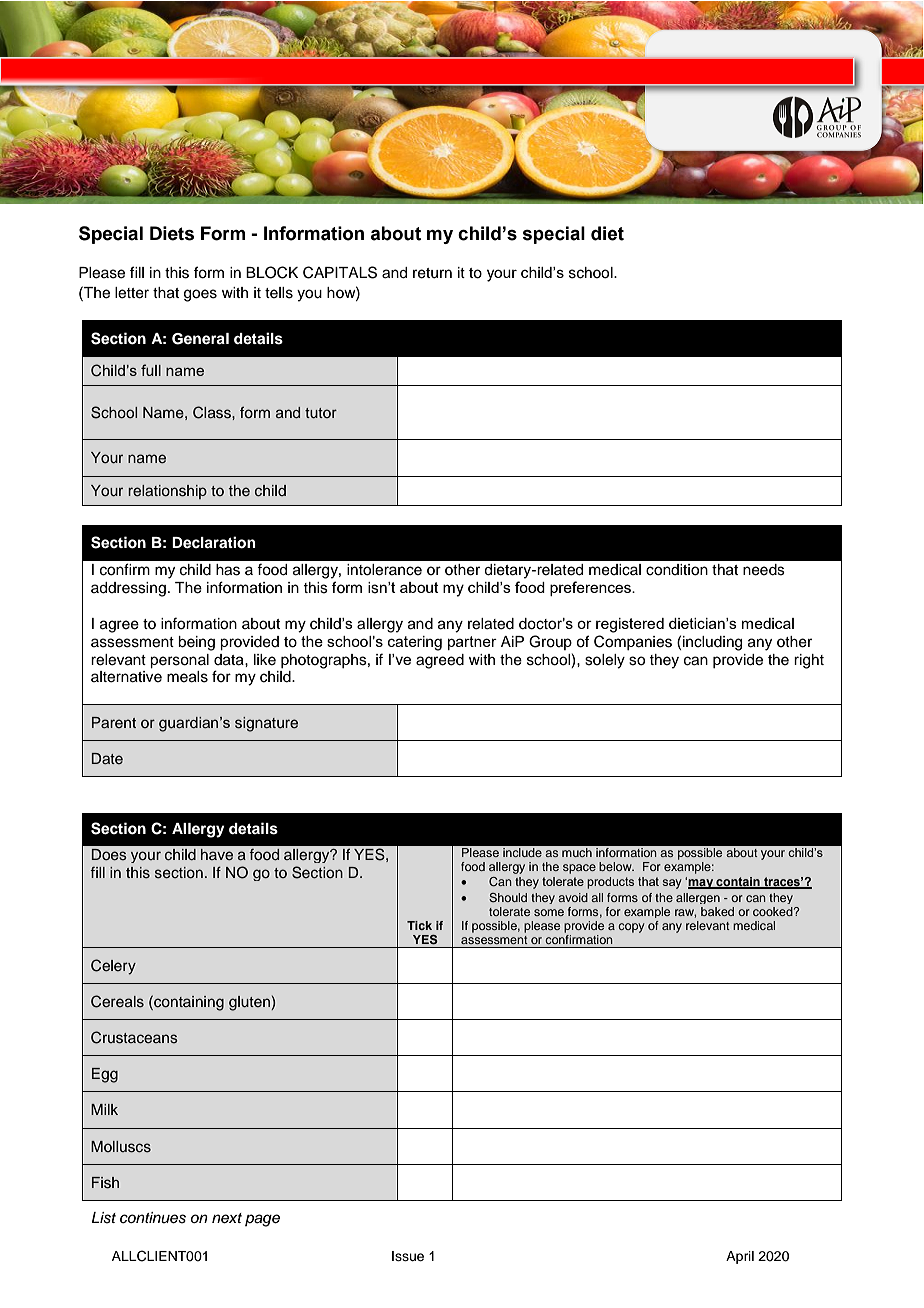 This image has width=924, height=1308. I want to click on baked, so click(717, 911).
